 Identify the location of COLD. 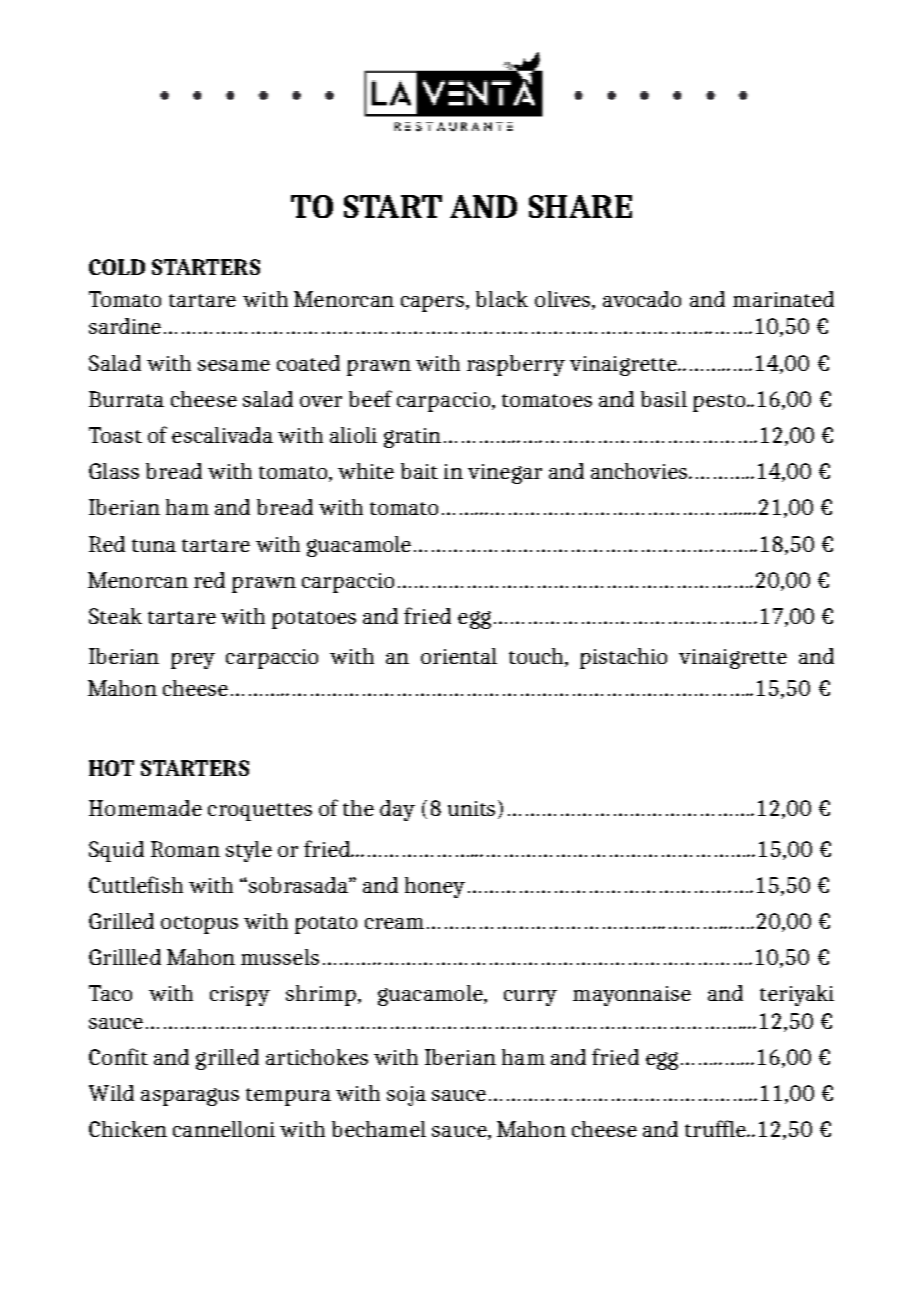
(117, 267).
